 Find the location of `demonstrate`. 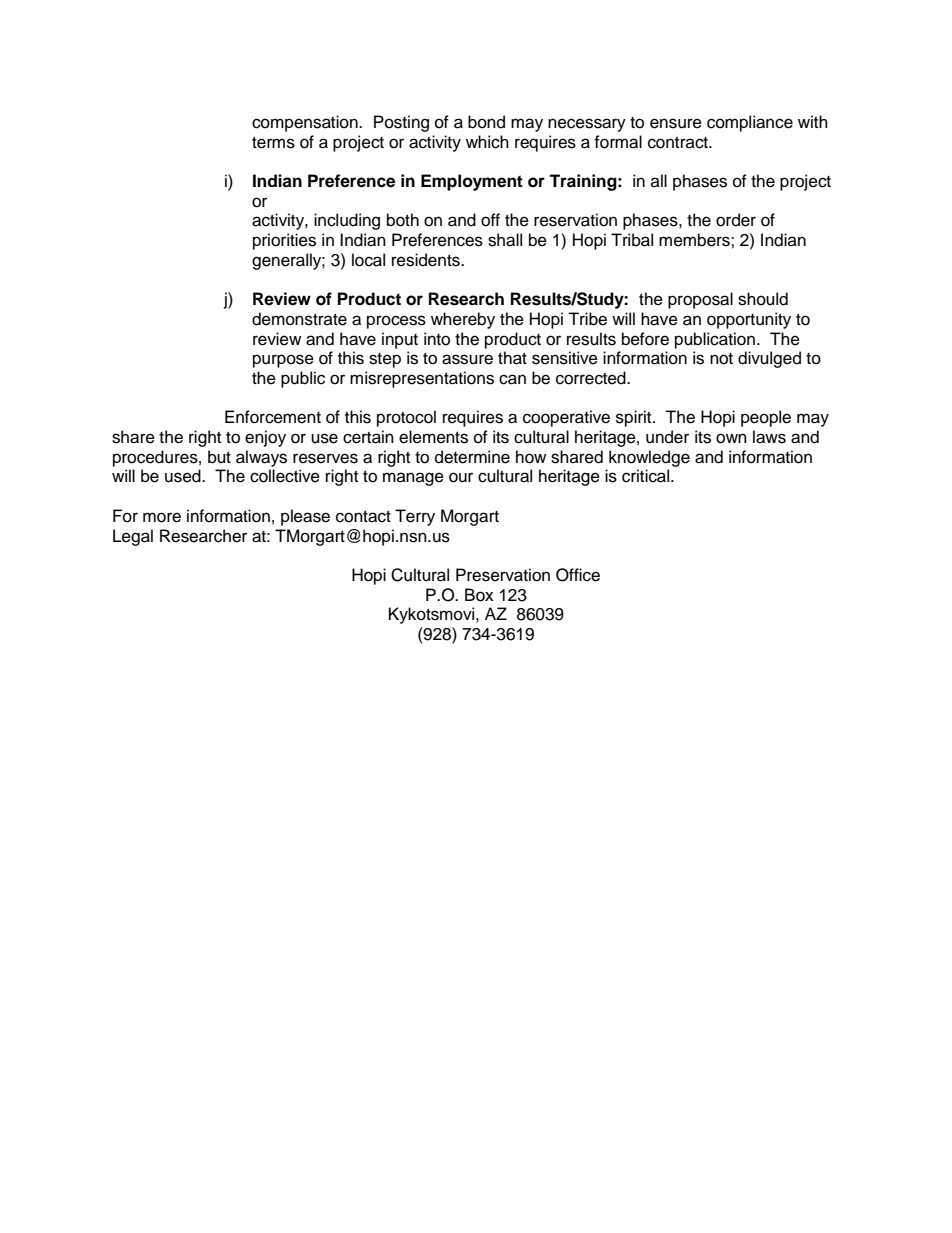

demonstrate is located at coordinates (299, 319).
